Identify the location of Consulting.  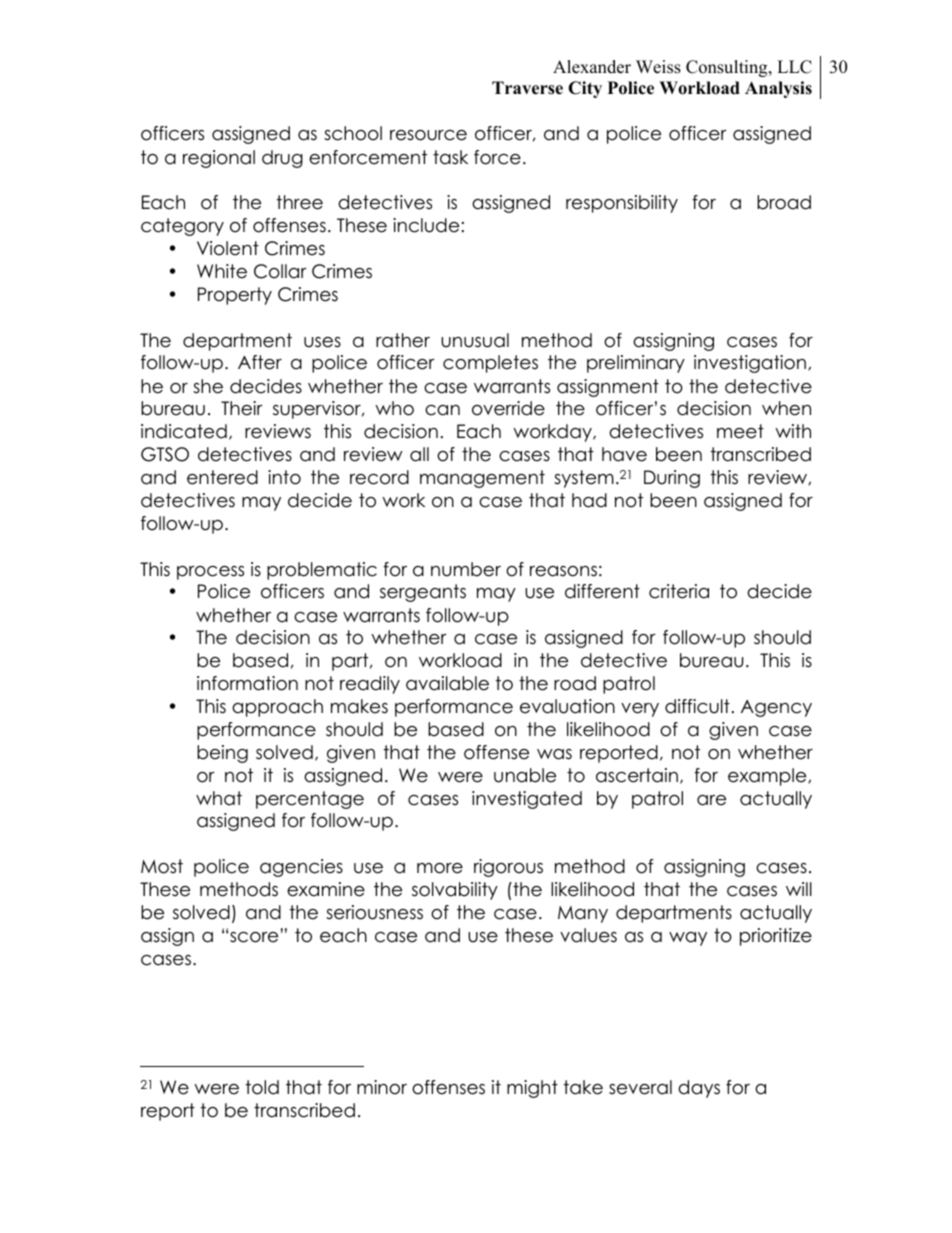
(728, 68).
